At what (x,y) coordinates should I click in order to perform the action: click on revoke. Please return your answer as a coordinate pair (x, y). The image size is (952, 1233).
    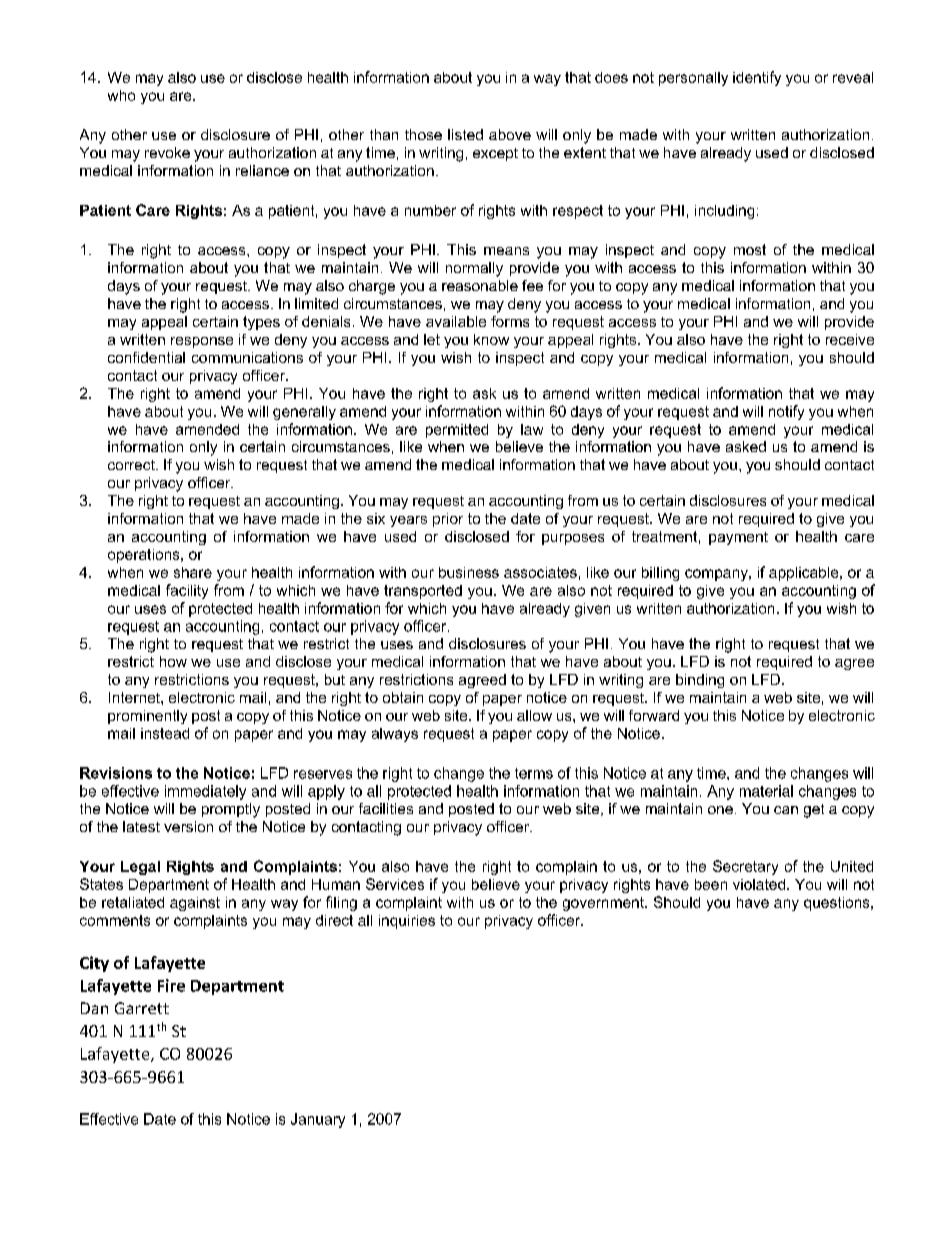
    Looking at the image, I should click on (167, 152).
